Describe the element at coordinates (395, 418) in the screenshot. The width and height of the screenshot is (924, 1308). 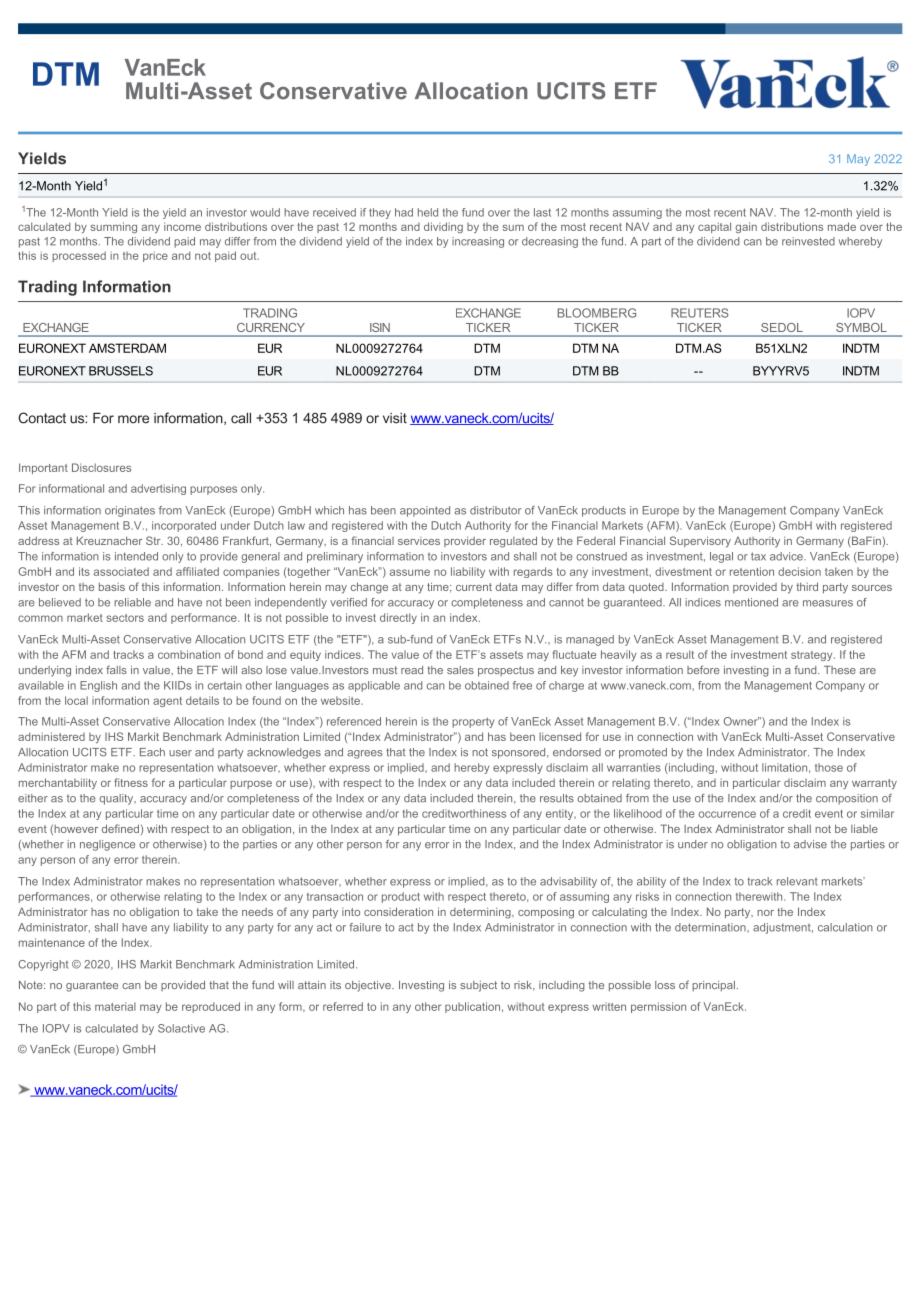
I see `visit` at that location.
